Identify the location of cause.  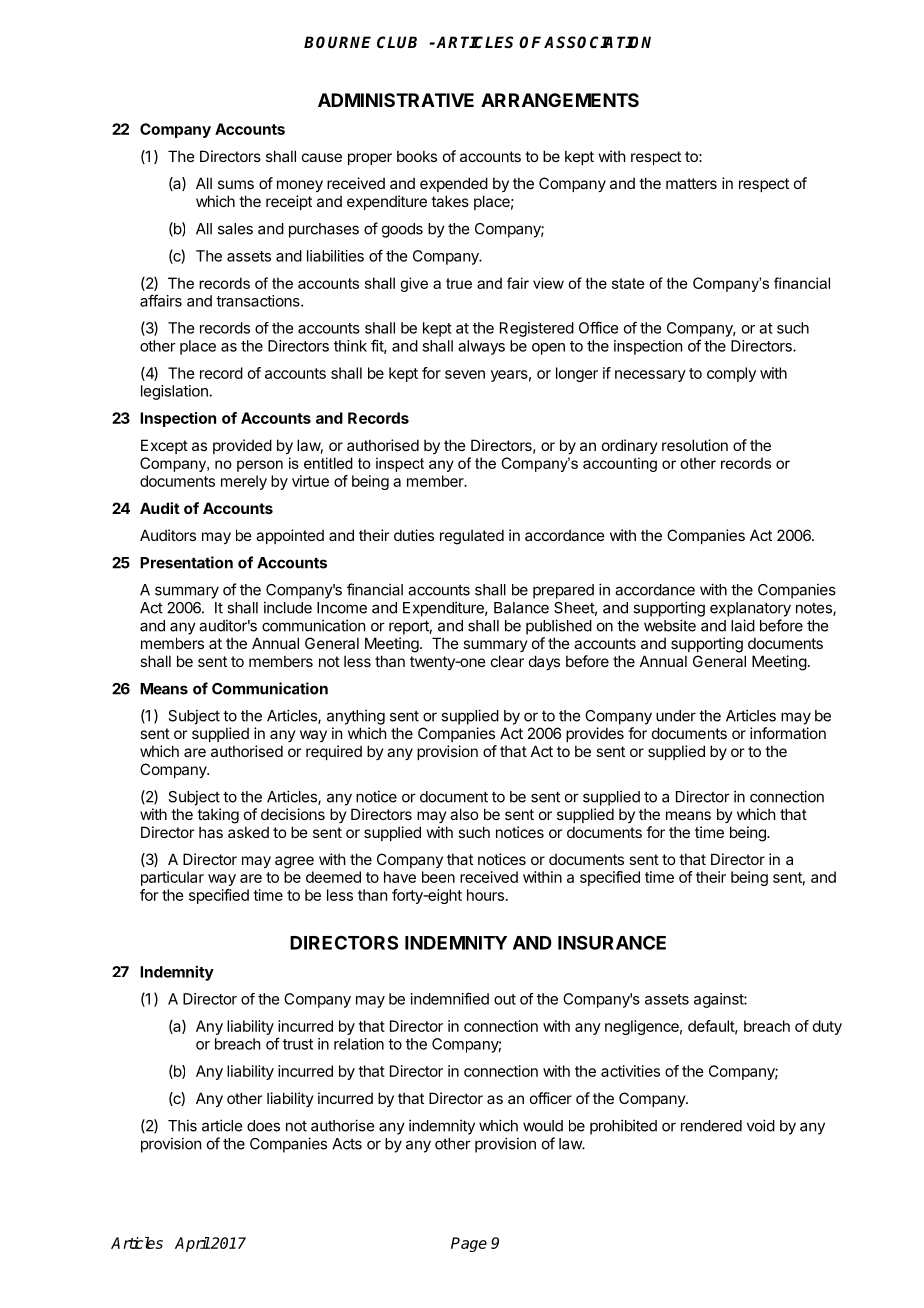
(322, 157).
